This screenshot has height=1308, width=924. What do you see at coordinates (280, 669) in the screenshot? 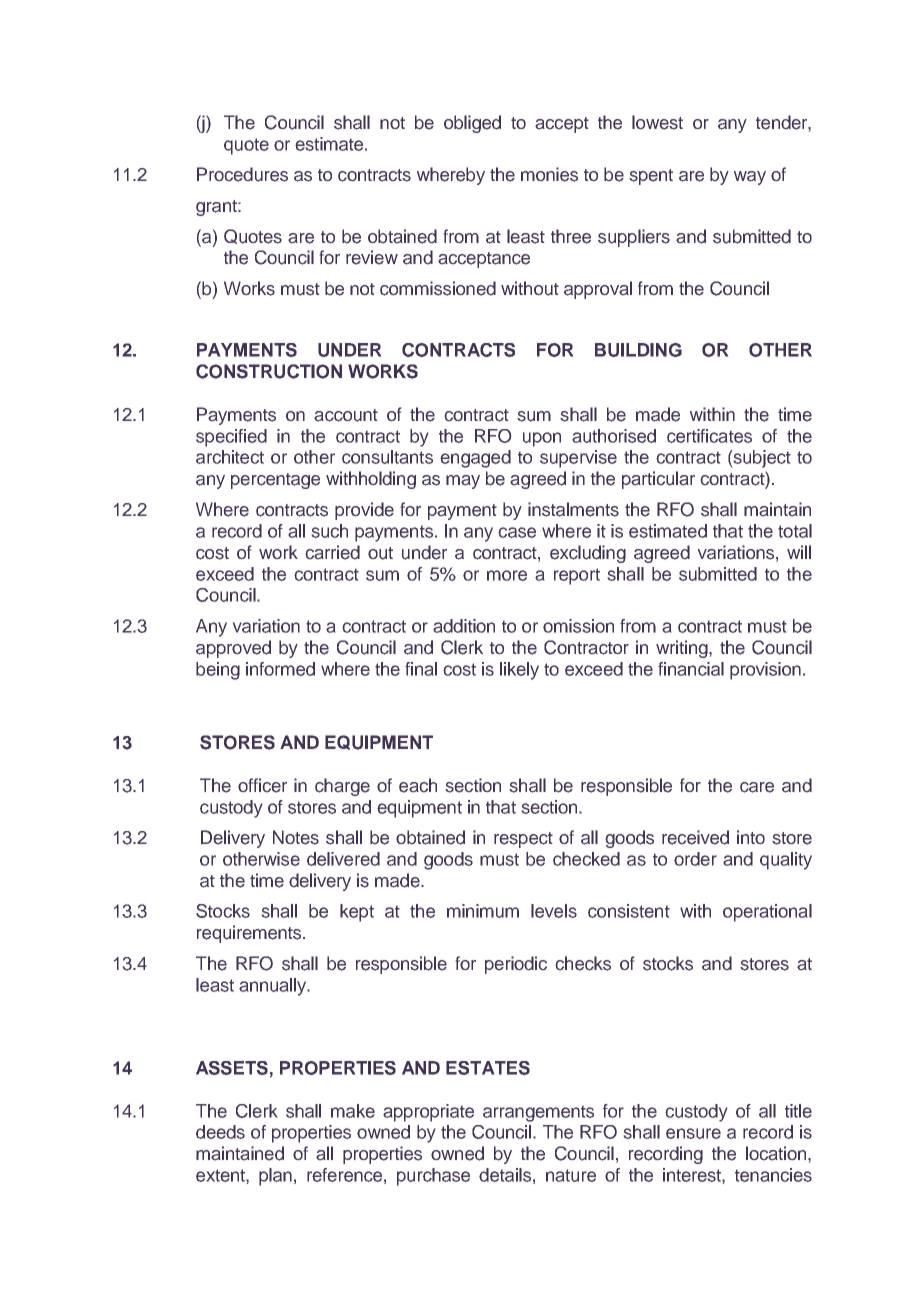
I see `informed` at bounding box center [280, 669].
